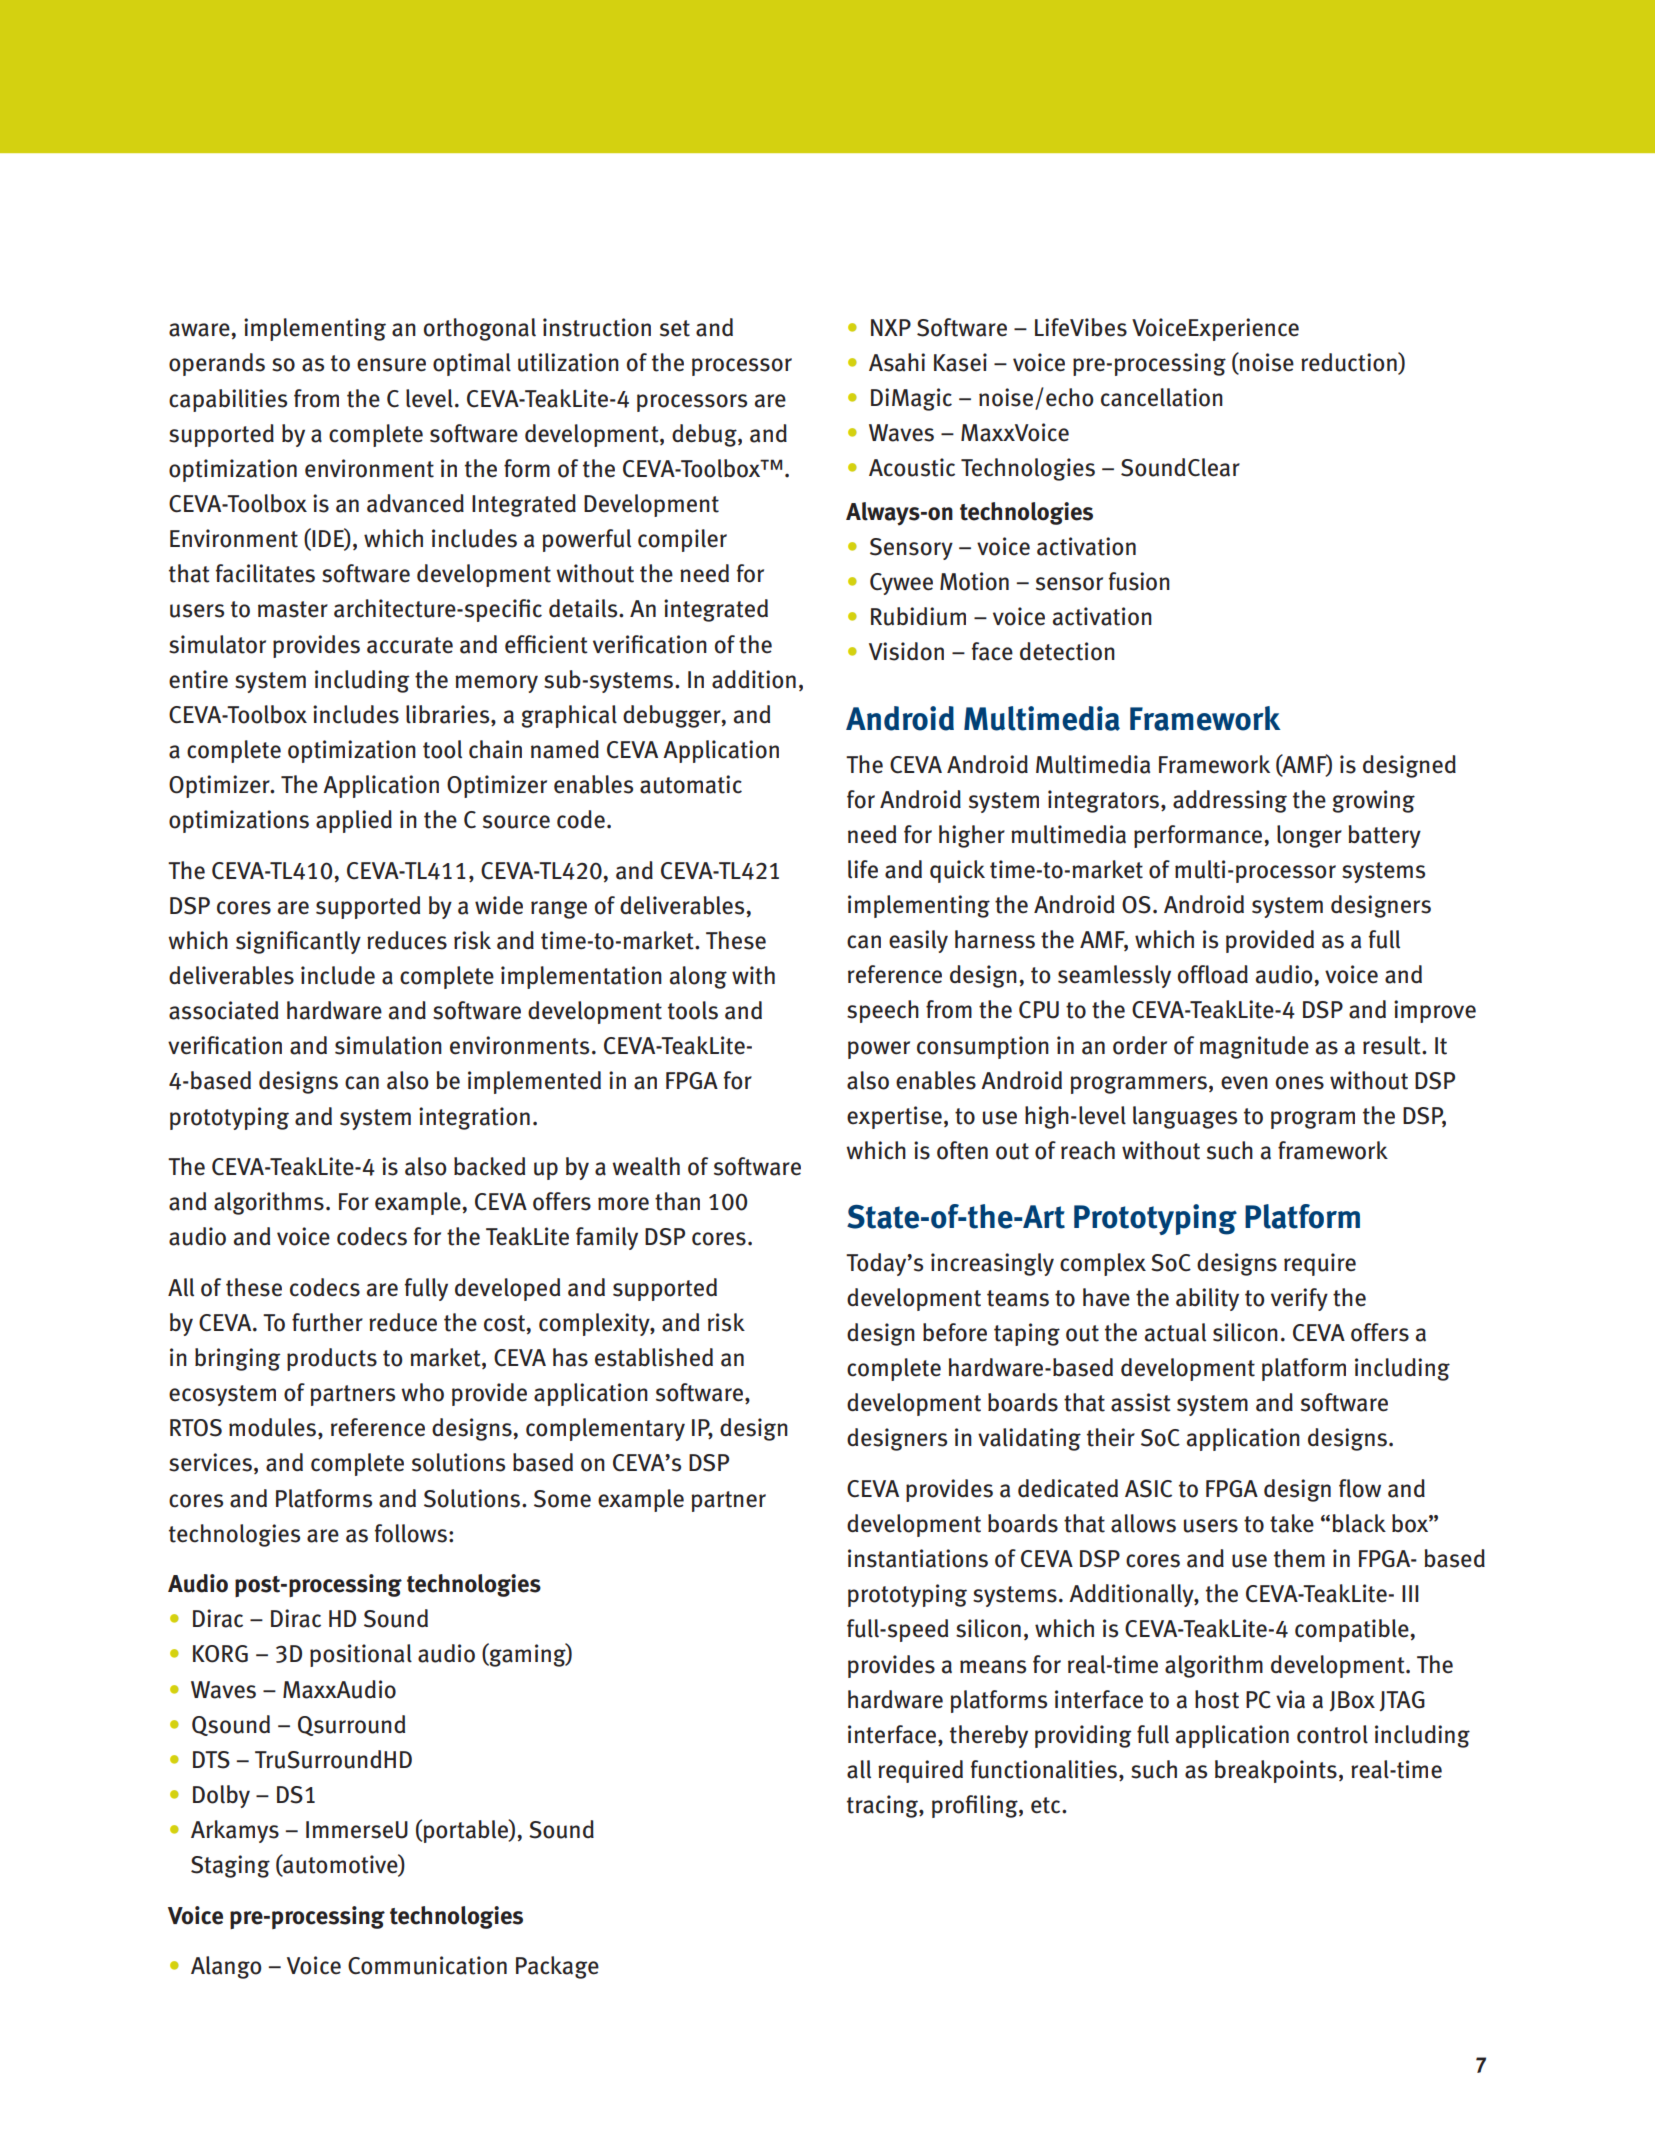 This screenshot has width=1655, height=2141. What do you see at coordinates (410, 645) in the screenshot?
I see `accurate` at bounding box center [410, 645].
